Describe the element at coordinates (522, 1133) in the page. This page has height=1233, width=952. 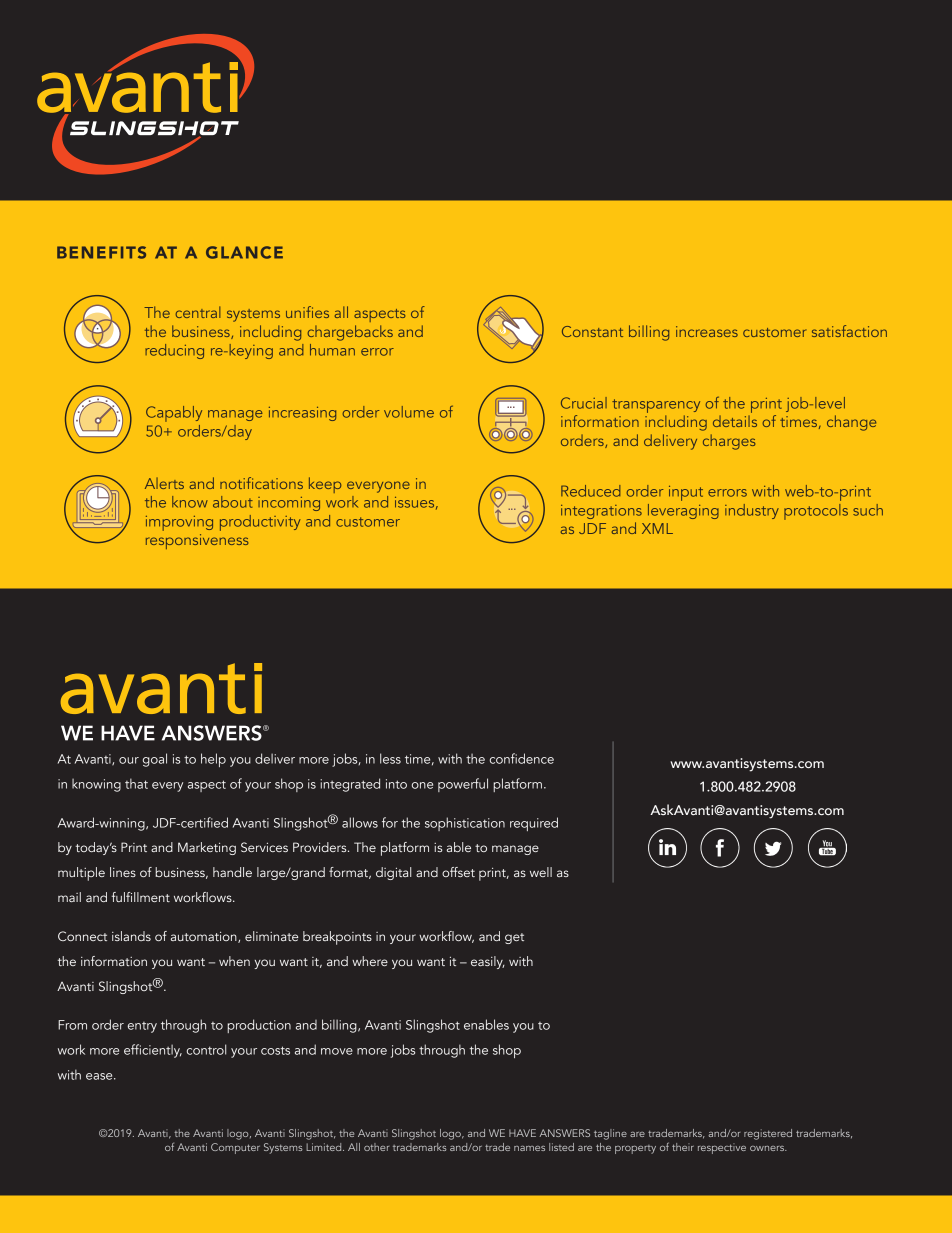
I see `HAVE` at that location.
